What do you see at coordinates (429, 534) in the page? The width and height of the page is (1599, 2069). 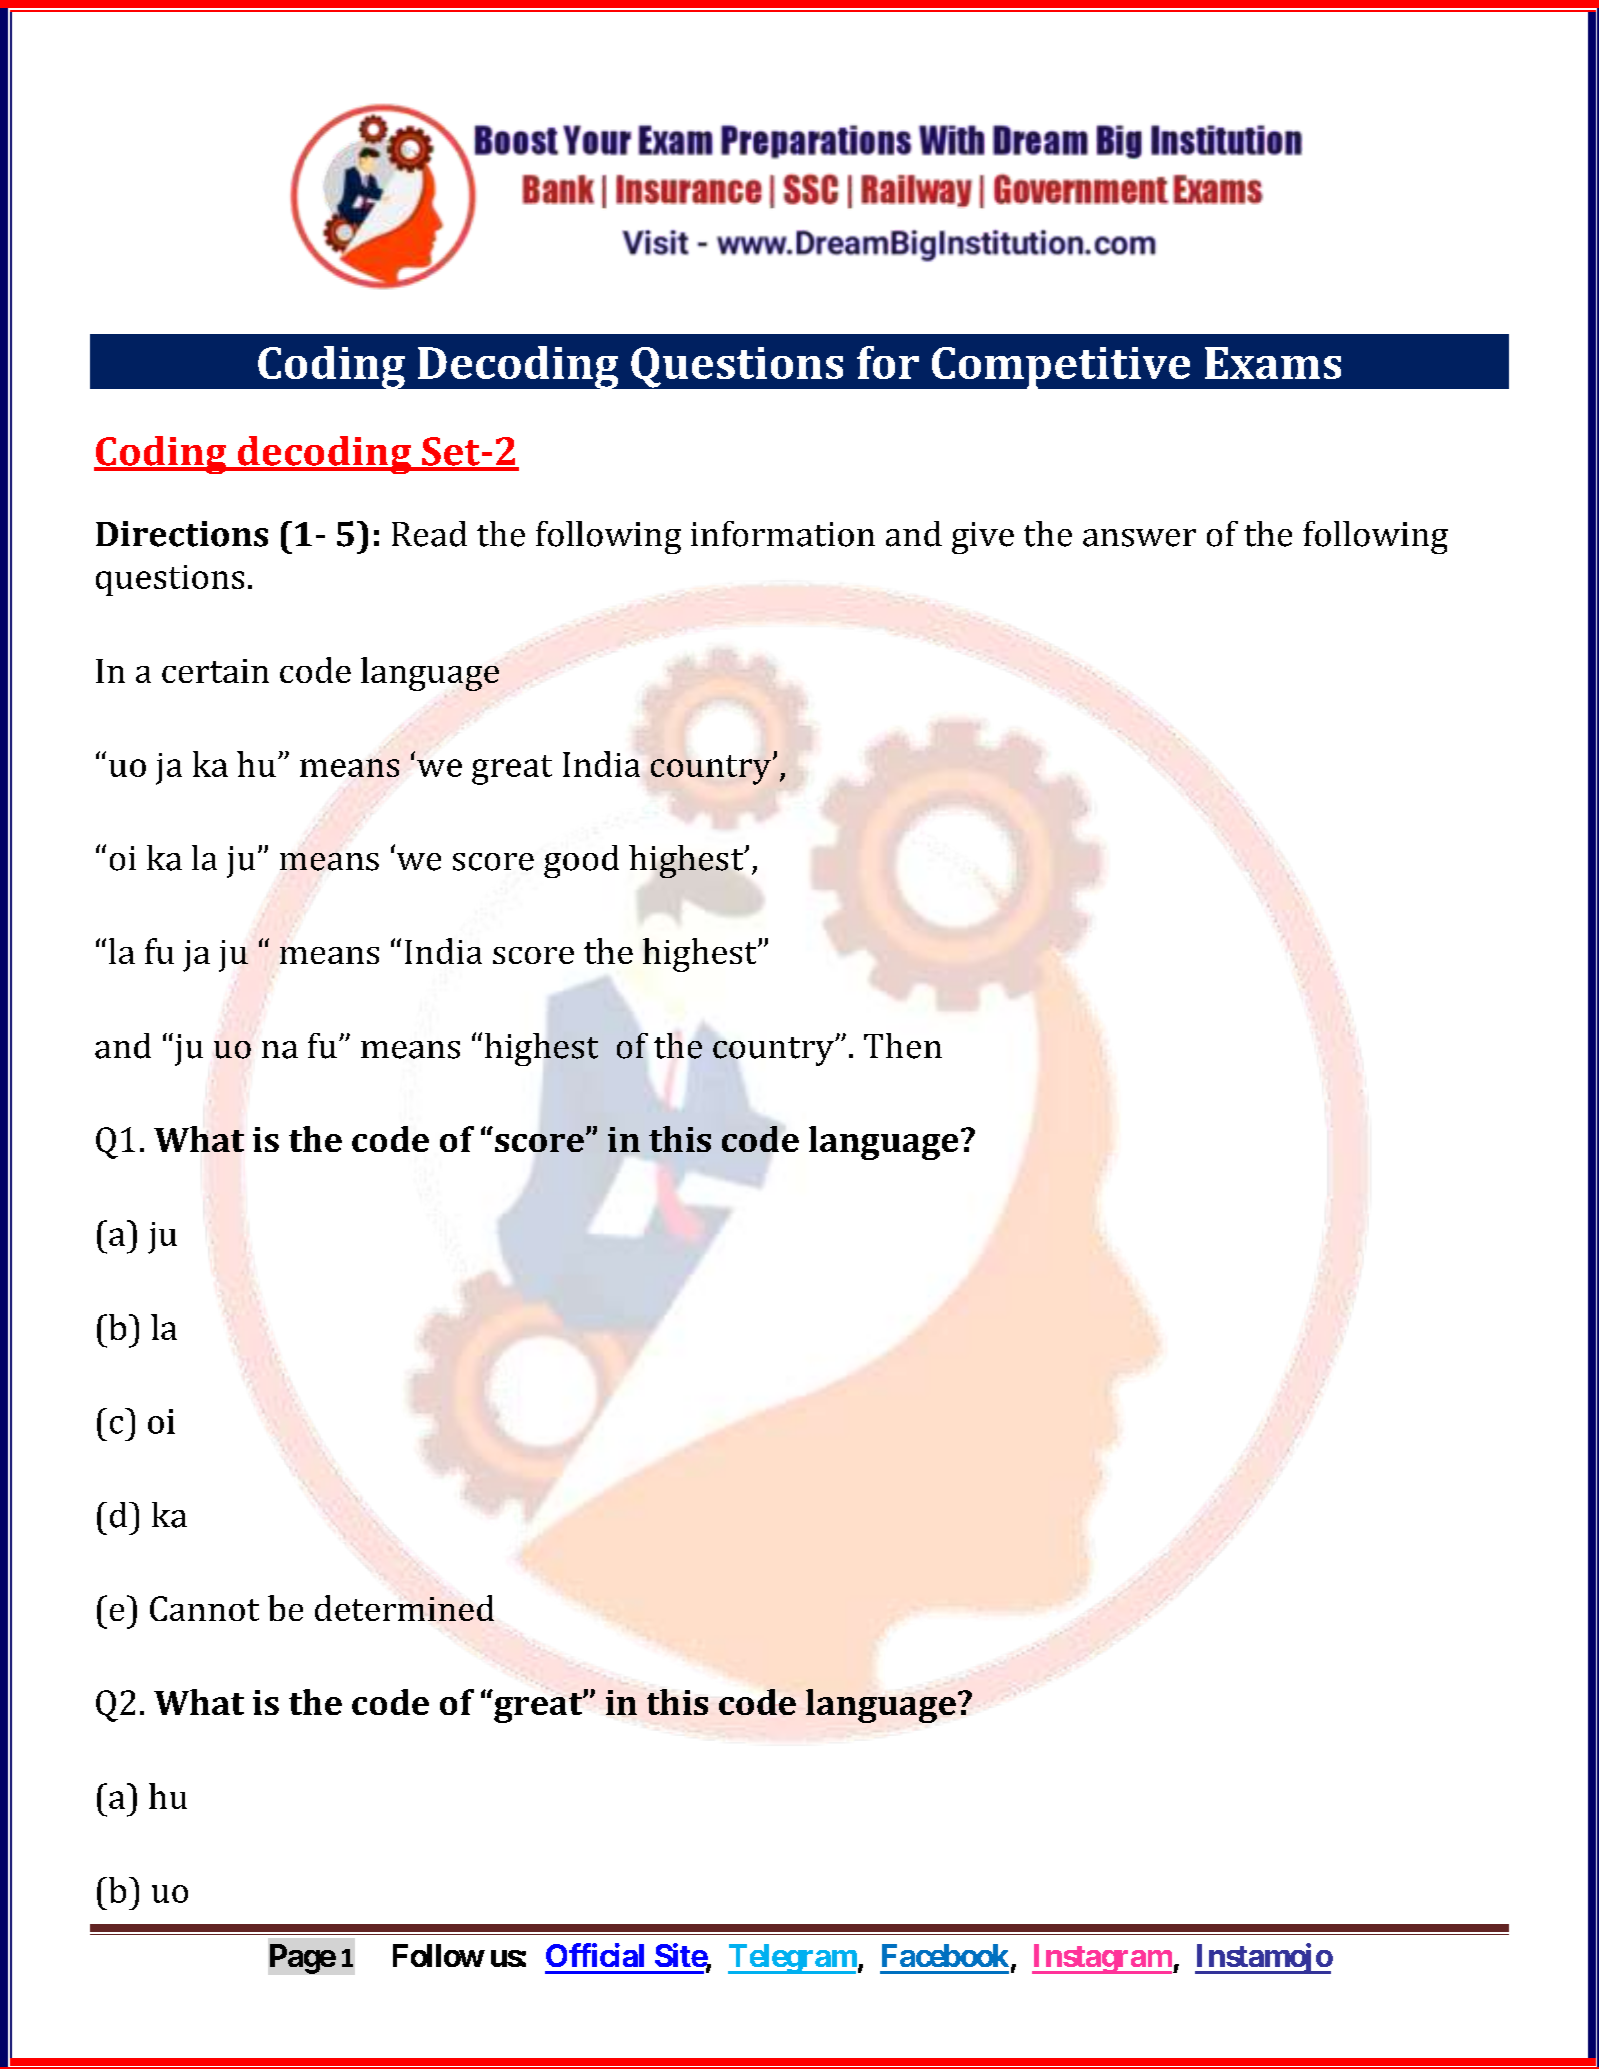 I see `Read` at bounding box center [429, 534].
